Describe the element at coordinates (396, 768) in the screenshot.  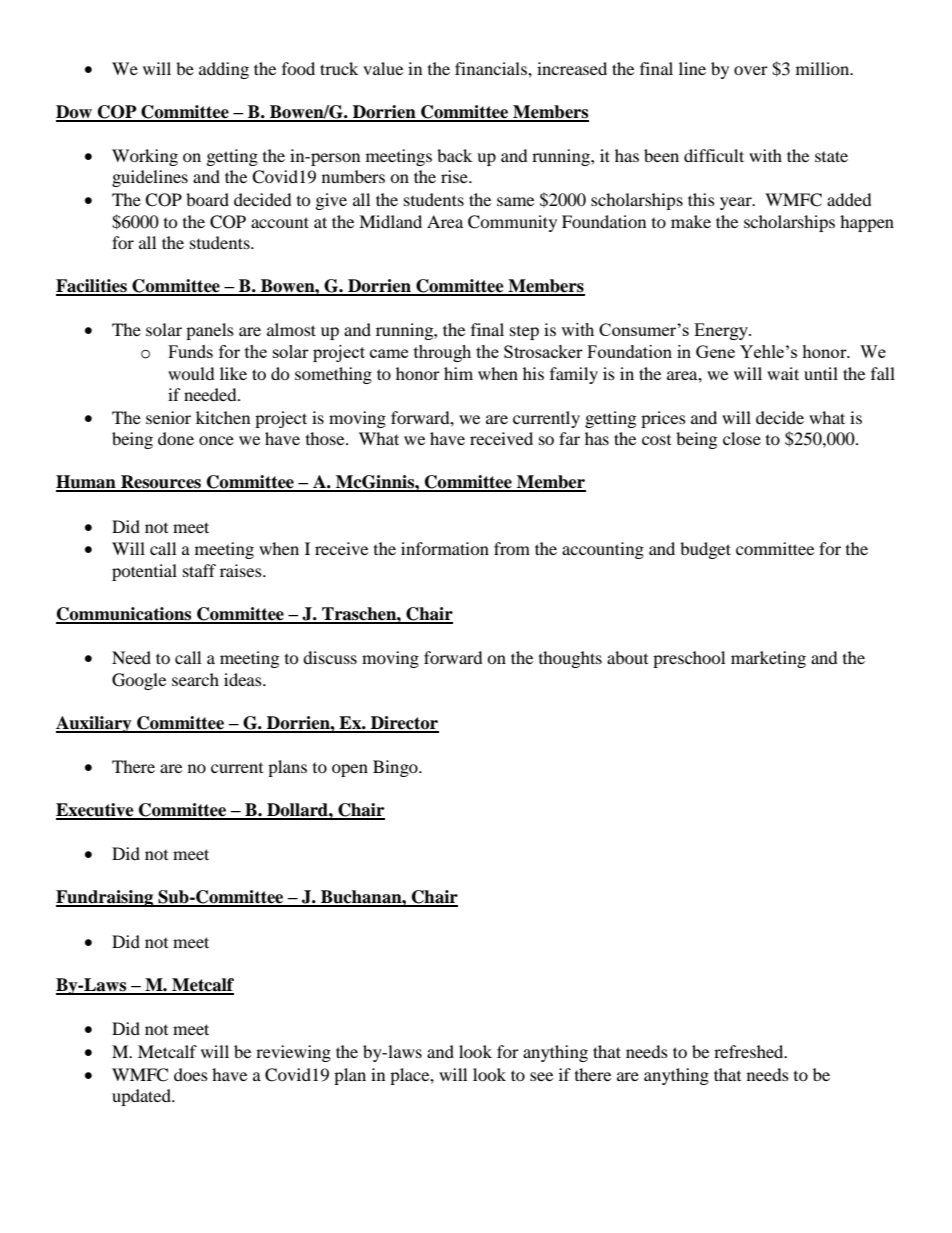
I see `Bingo` at that location.
